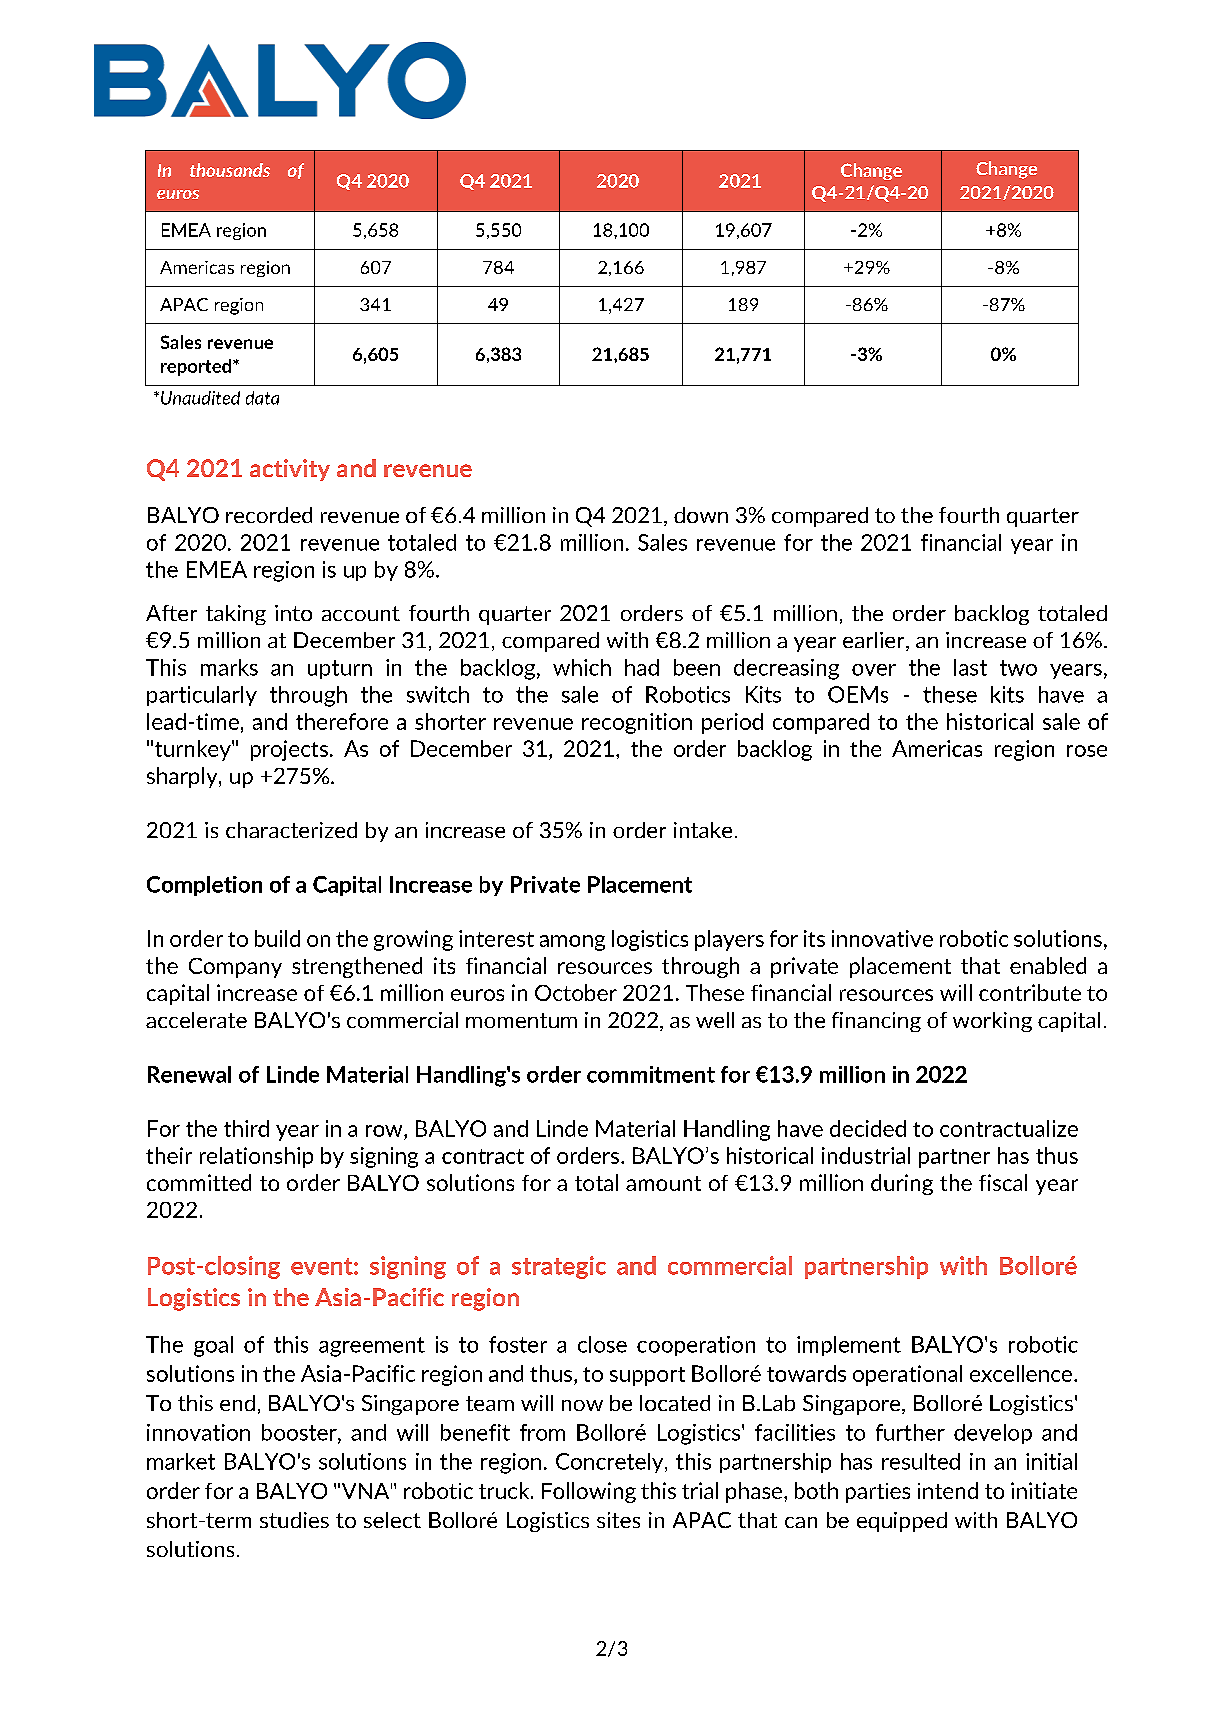 Image resolution: width=1224 pixels, height=1730 pixels. I want to click on studies, so click(294, 1520).
